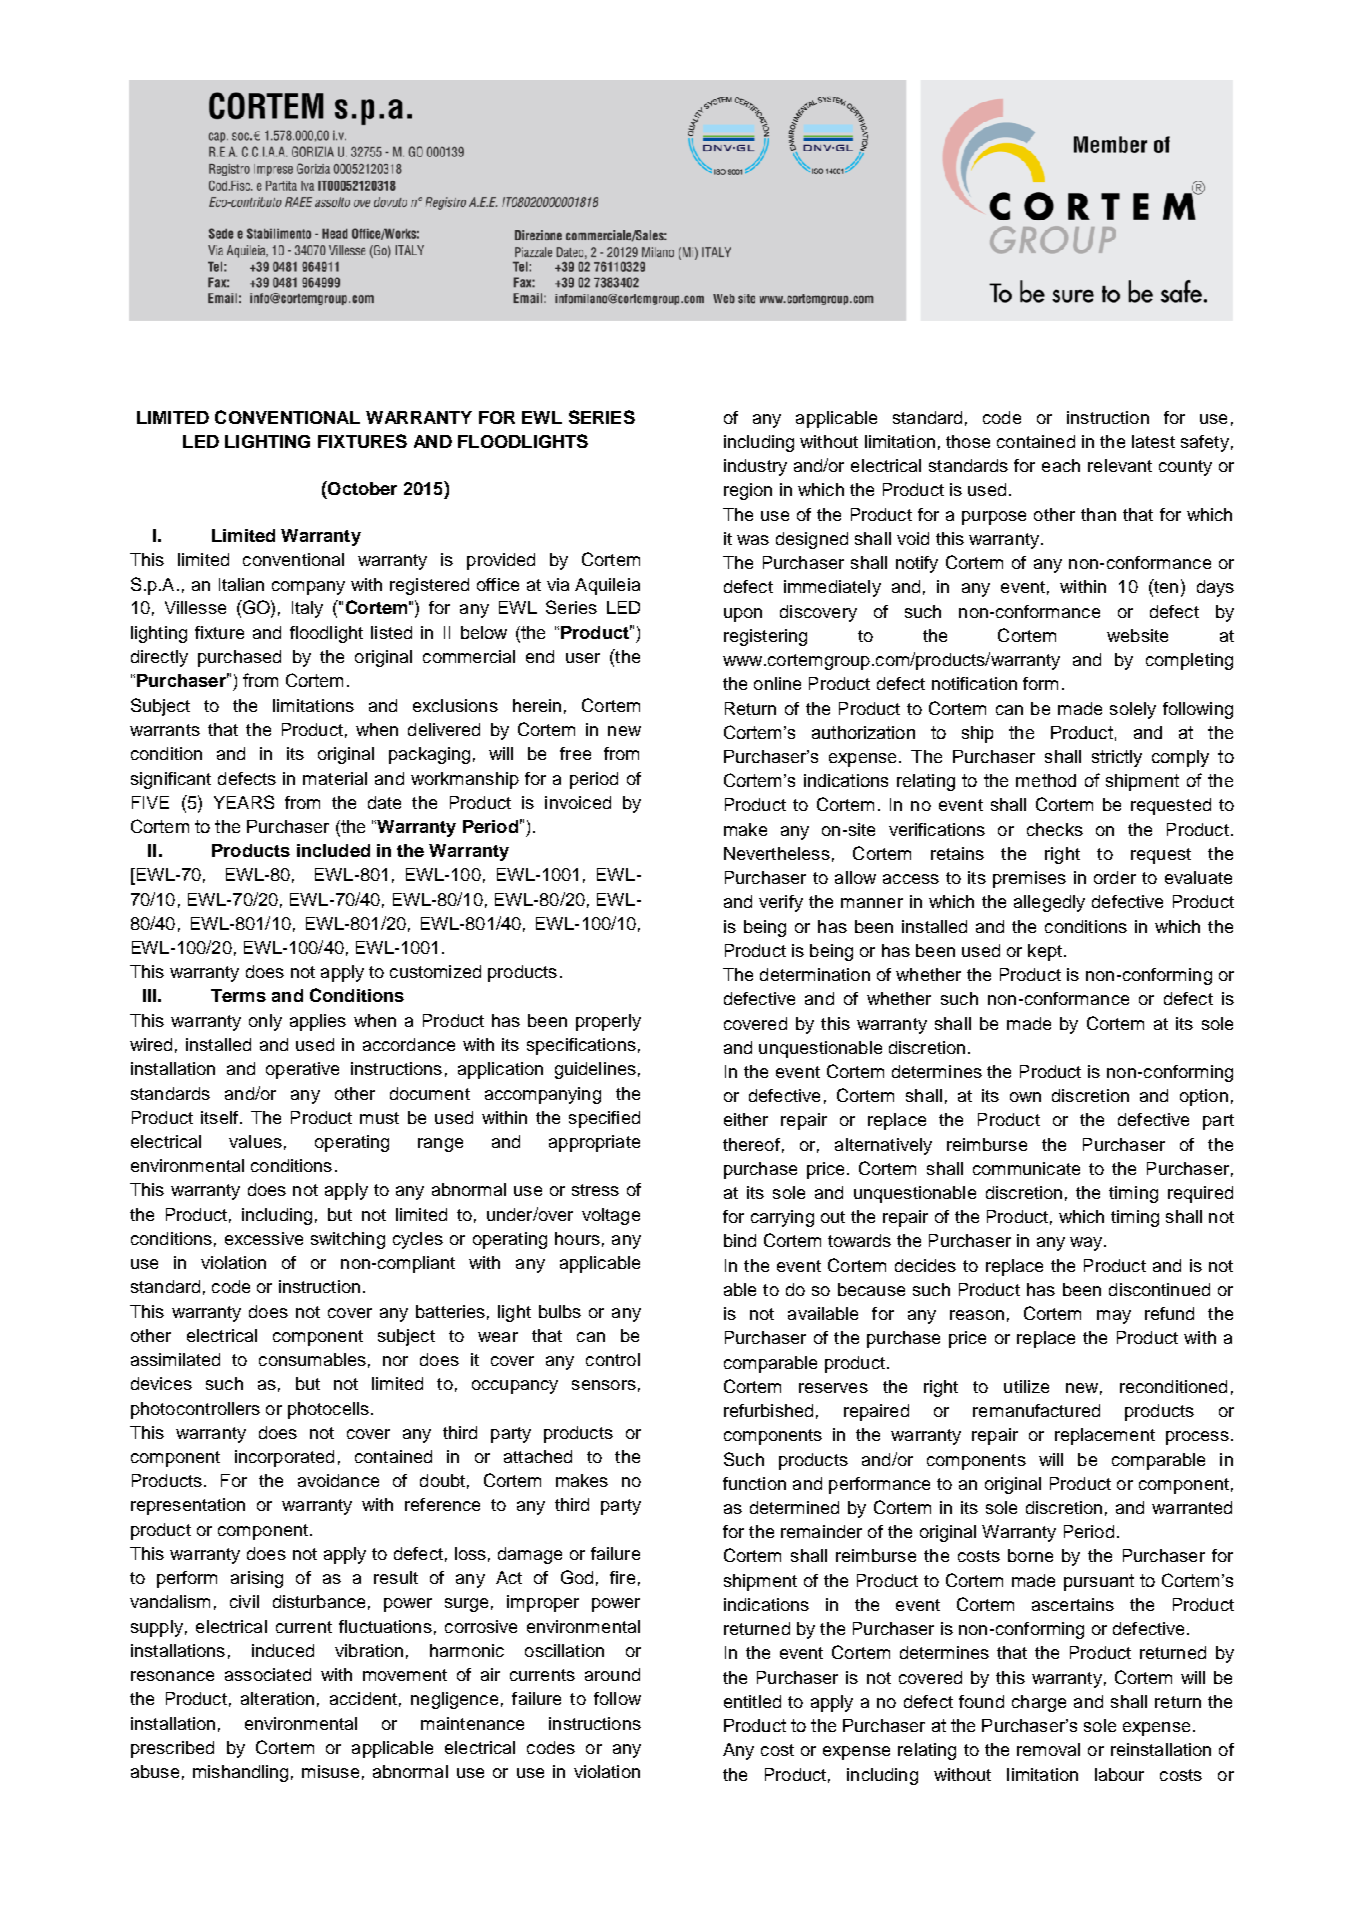 The image size is (1364, 1928). Describe the element at coordinates (1061, 465) in the page. I see `each` at that location.
